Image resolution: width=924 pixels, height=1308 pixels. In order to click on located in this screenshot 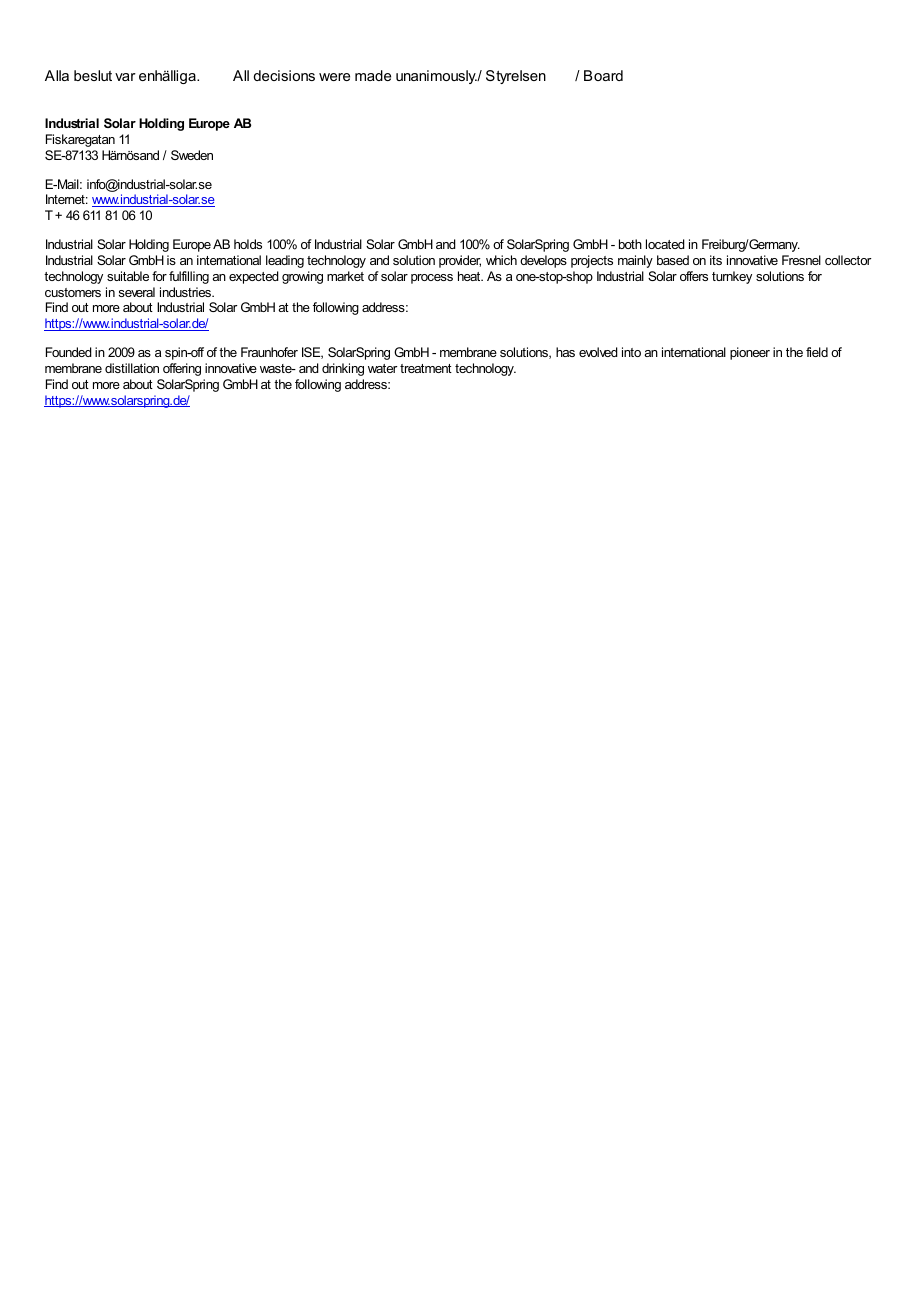, I will do `click(665, 244)`.
